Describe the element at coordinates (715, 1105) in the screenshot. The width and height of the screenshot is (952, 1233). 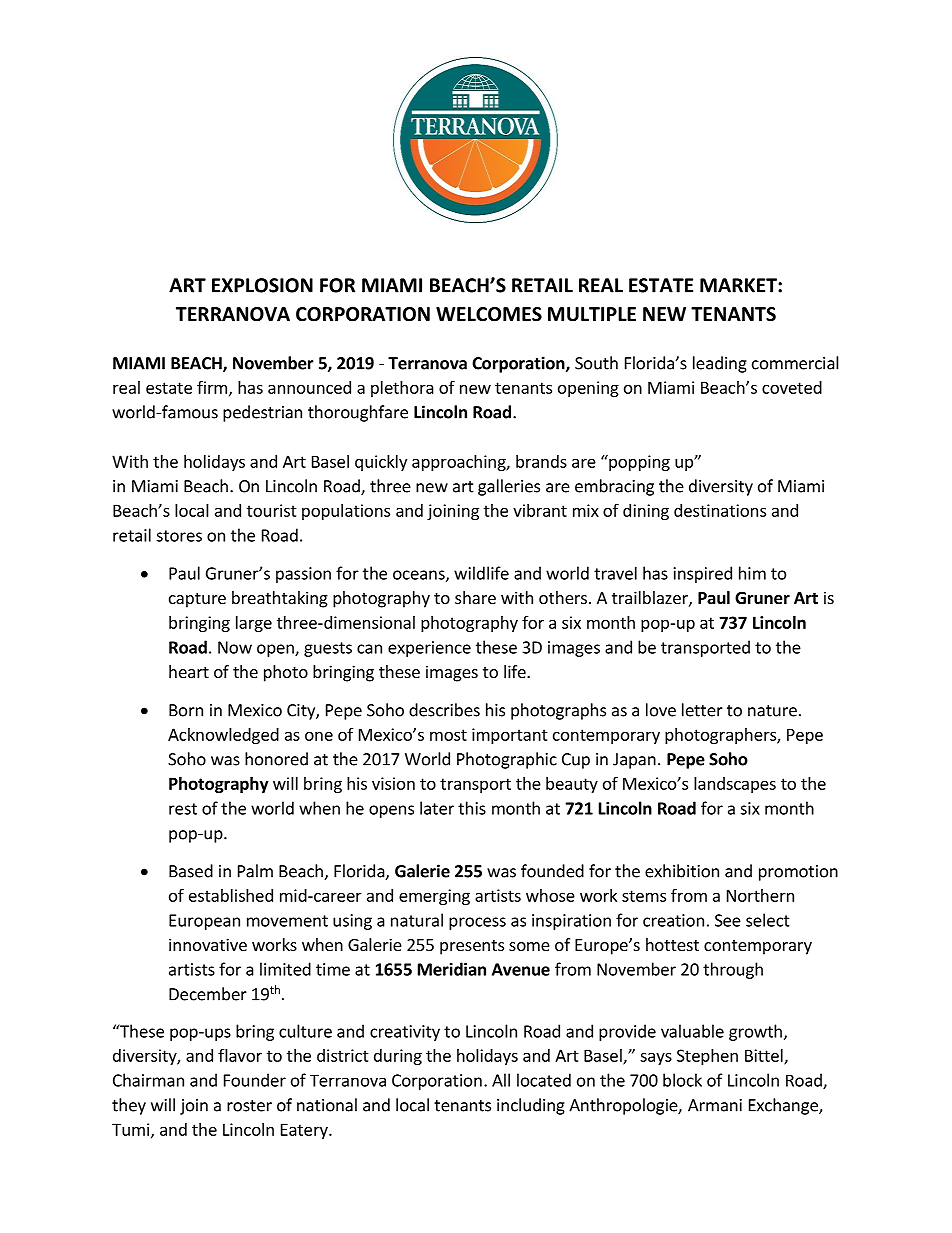
I see `Armani` at that location.
